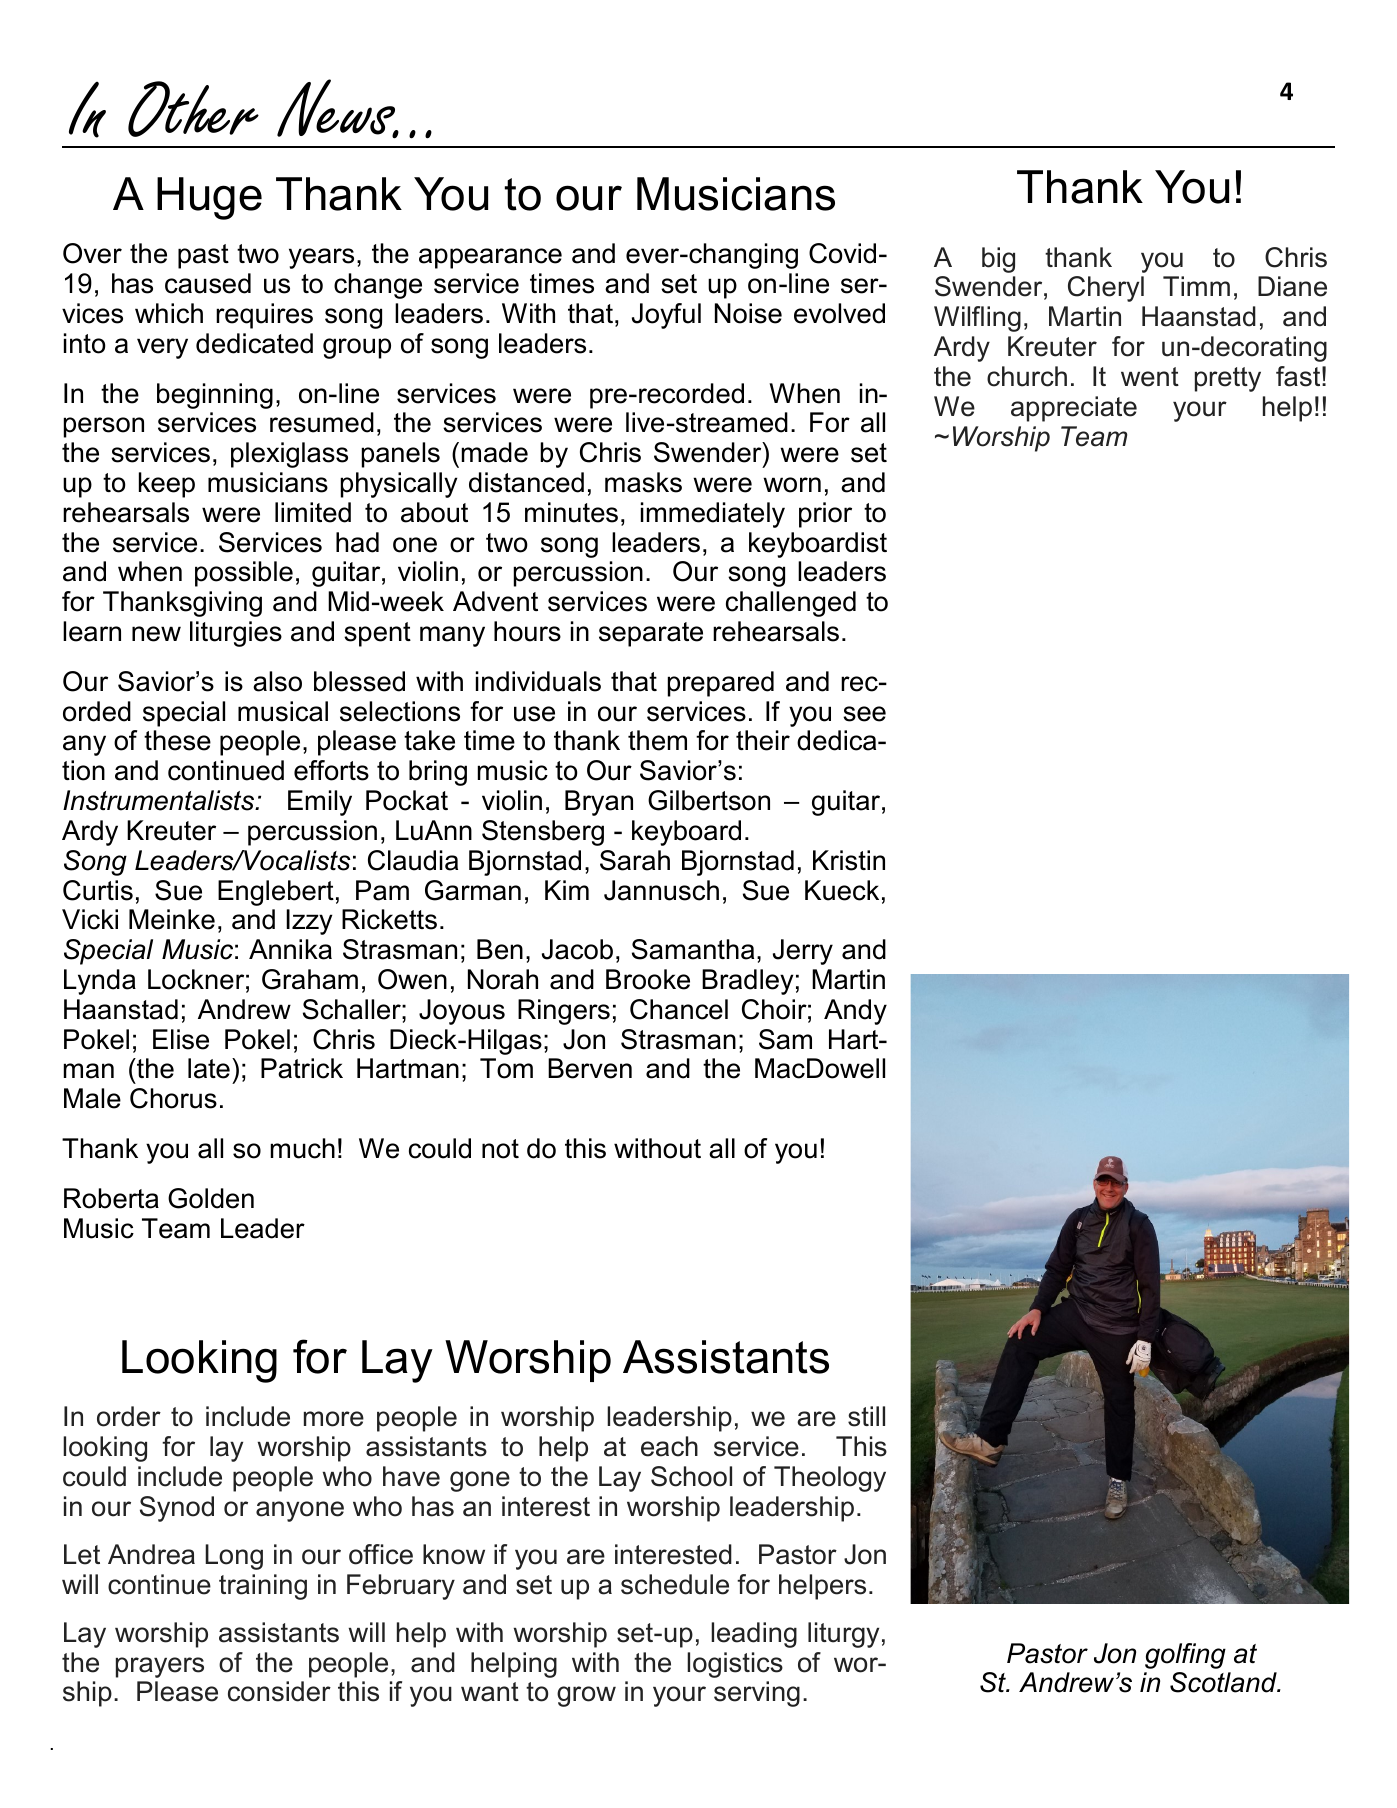  What do you see at coordinates (209, 198) in the image?
I see `Huge` at bounding box center [209, 198].
